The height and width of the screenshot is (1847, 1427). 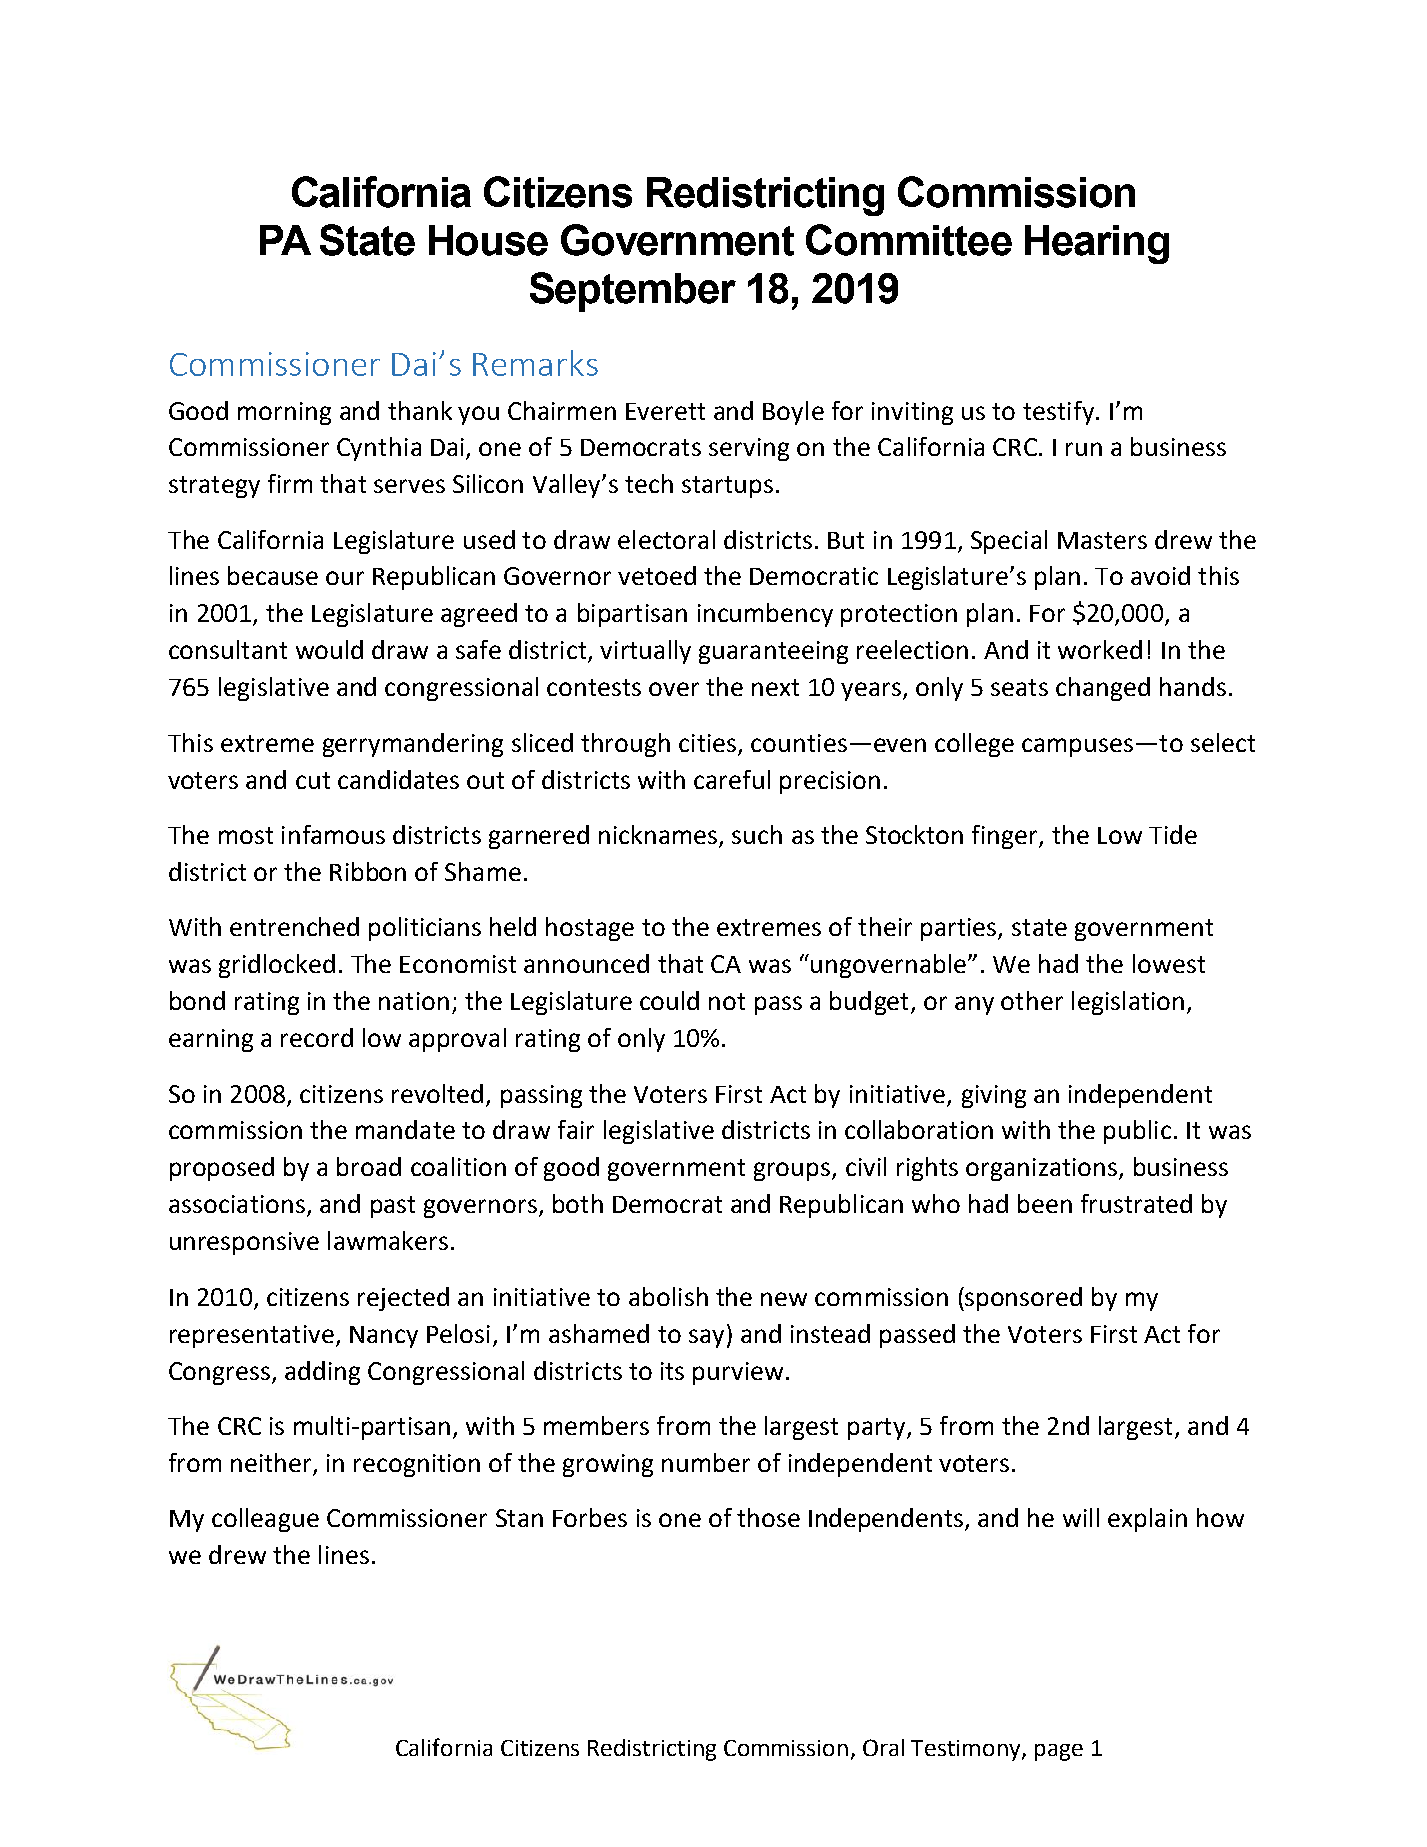 What do you see at coordinates (1100, 649) in the screenshot?
I see `worked` at bounding box center [1100, 649].
